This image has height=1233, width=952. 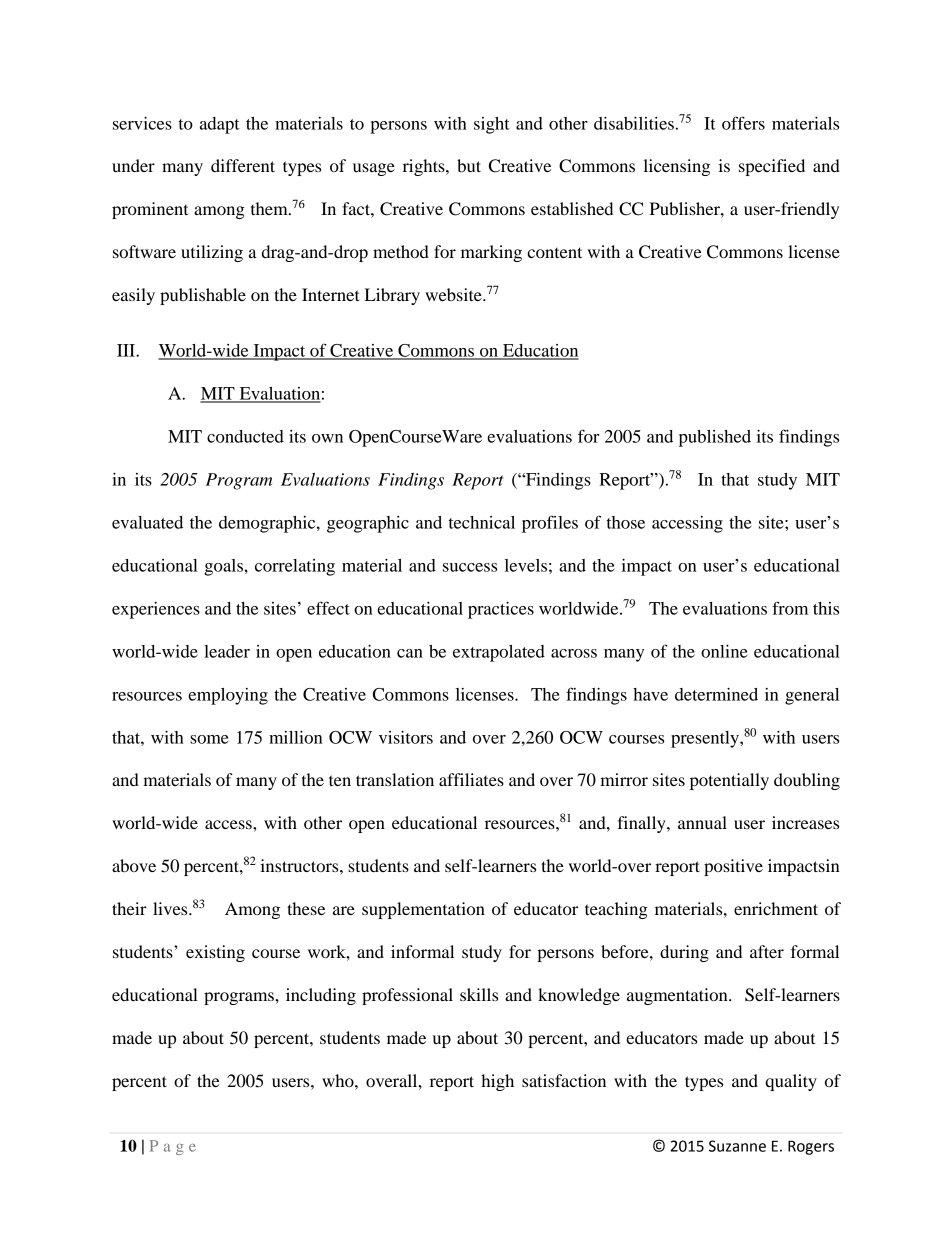 I want to click on high, so click(x=497, y=1082).
